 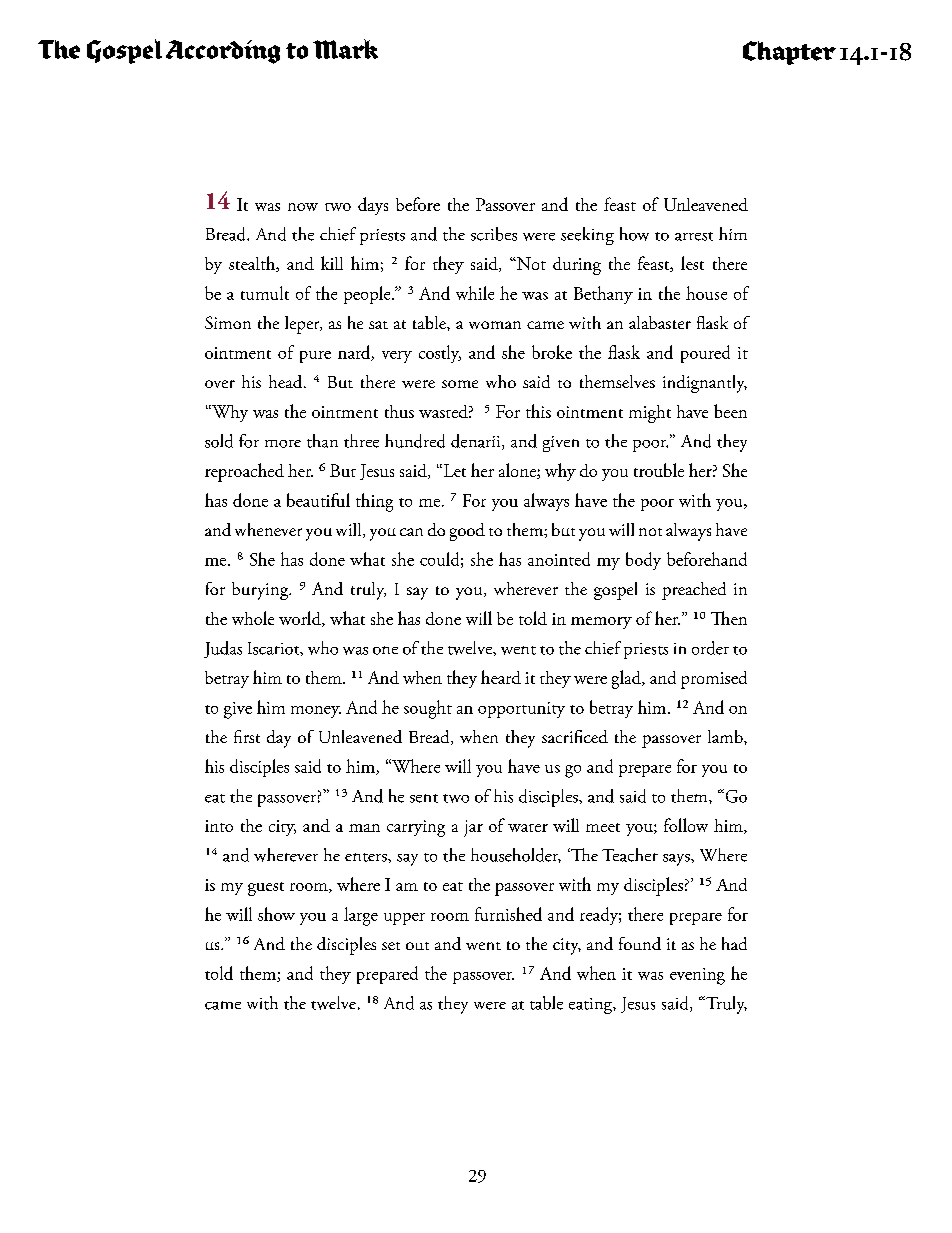 What do you see at coordinates (659, 470) in the screenshot?
I see `trouble` at bounding box center [659, 470].
